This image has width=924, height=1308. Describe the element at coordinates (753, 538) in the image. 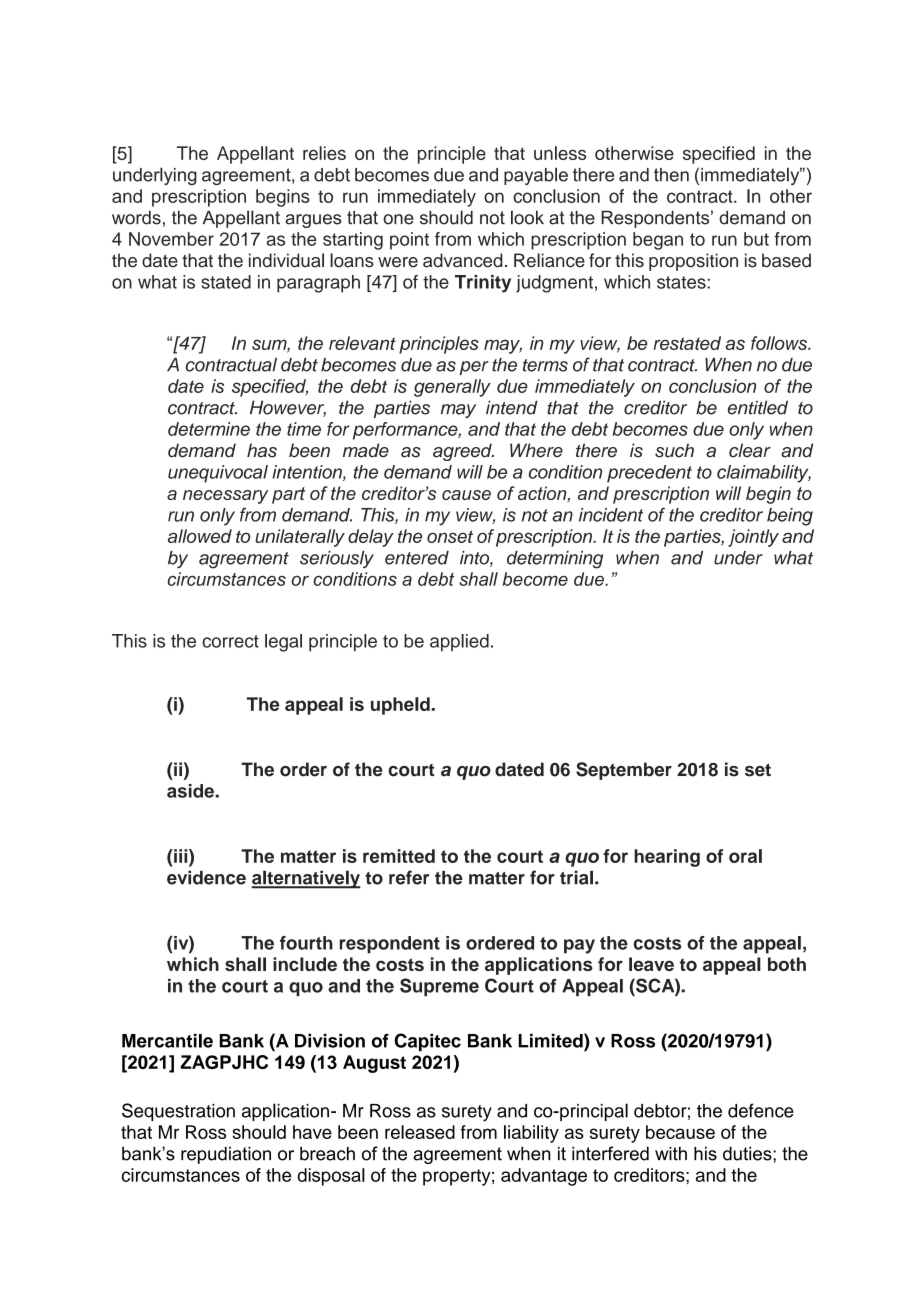

I see `jointly` at that location.
